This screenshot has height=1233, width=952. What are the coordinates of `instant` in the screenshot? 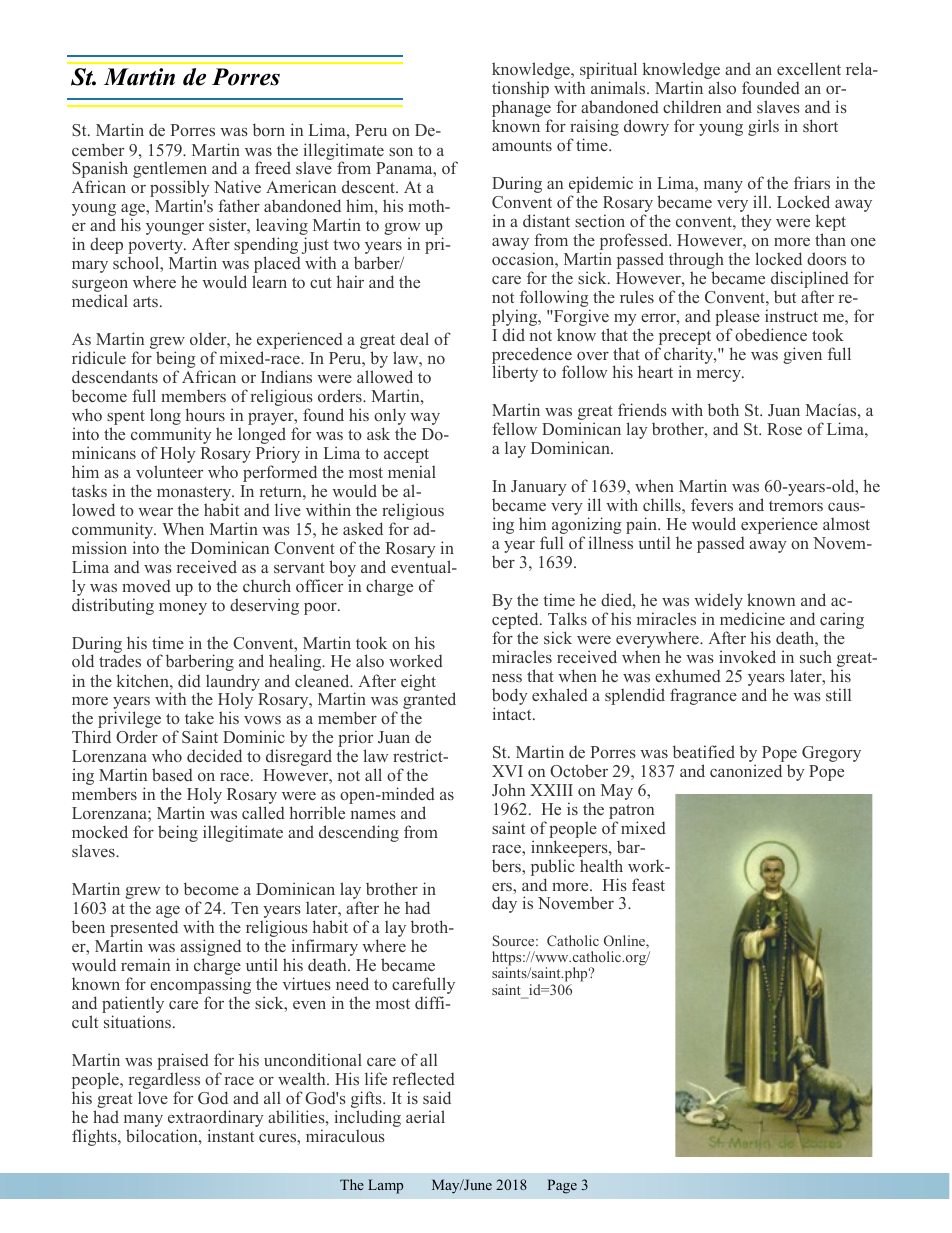 It's located at (230, 1135).
